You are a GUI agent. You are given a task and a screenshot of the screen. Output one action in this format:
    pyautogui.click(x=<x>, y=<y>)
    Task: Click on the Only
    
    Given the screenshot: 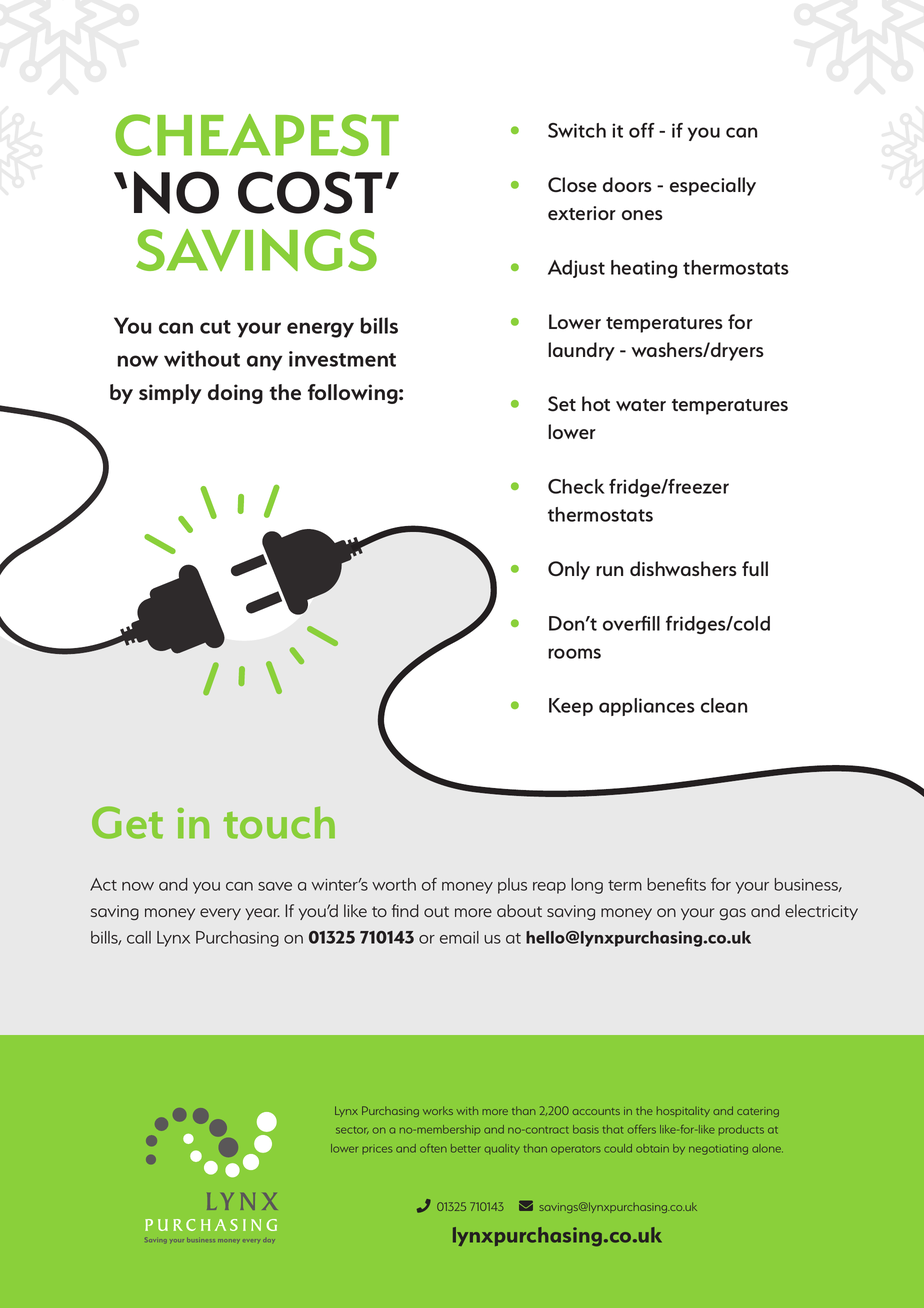 What is the action you would take?
    pyautogui.click(x=569, y=570)
